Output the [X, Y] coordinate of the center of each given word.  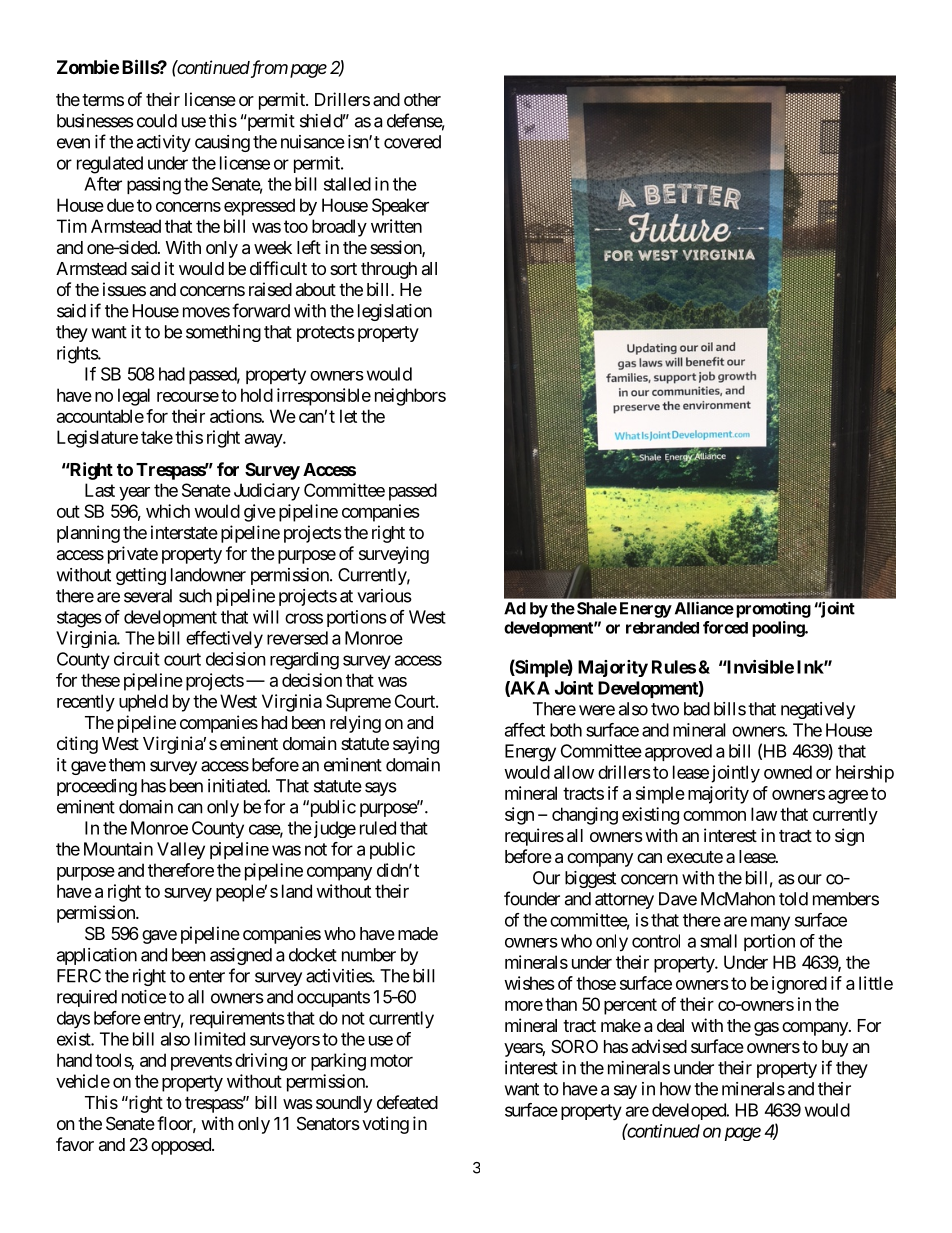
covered [412, 142]
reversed [297, 638]
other [422, 99]
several [148, 596]
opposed [182, 1146]
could [157, 121]
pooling [779, 629]
